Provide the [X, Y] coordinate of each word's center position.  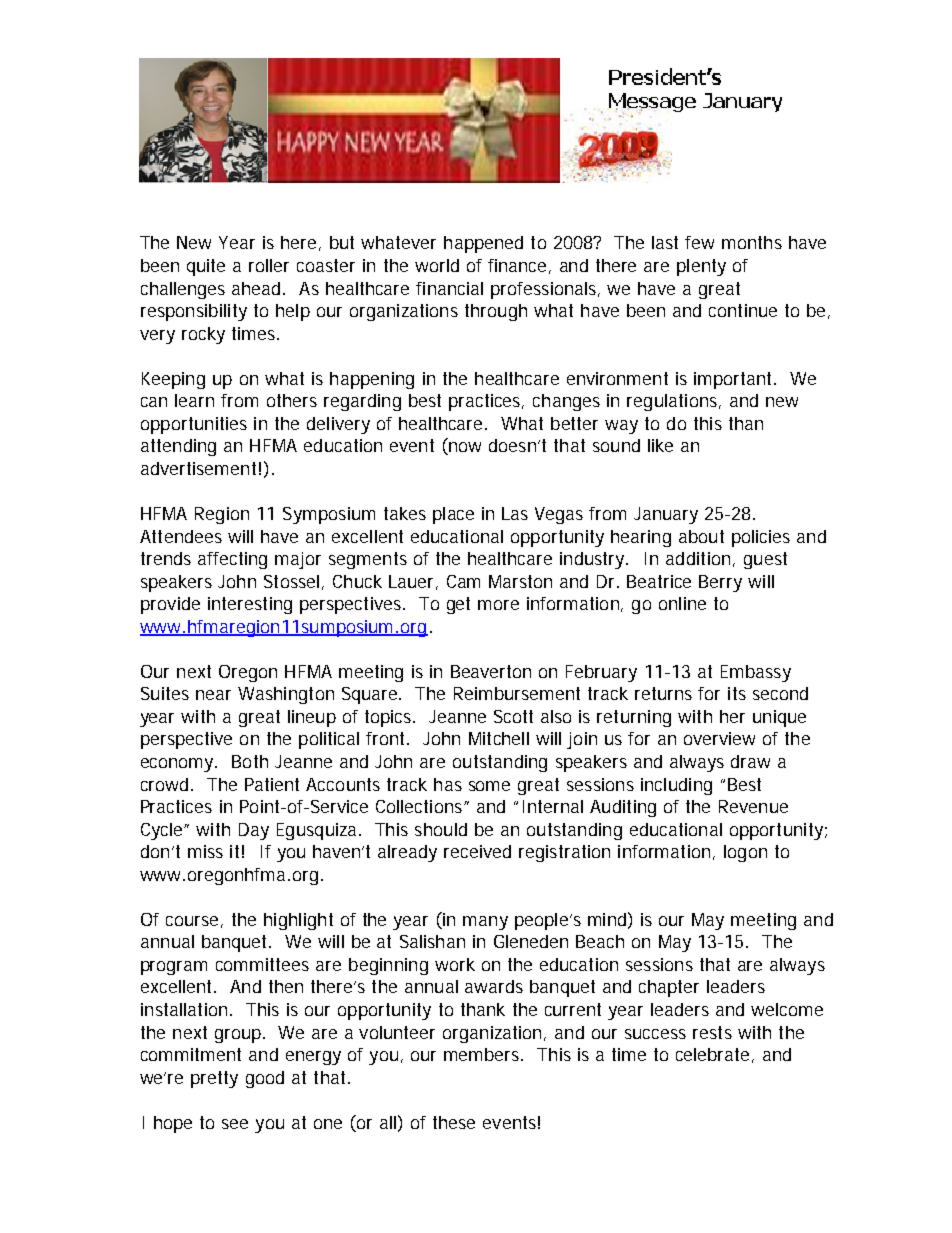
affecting [232, 560]
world [437, 265]
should [441, 829]
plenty [701, 267]
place [453, 515]
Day [254, 831]
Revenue [753, 806]
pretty [214, 1079]
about [701, 536]
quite [206, 267]
